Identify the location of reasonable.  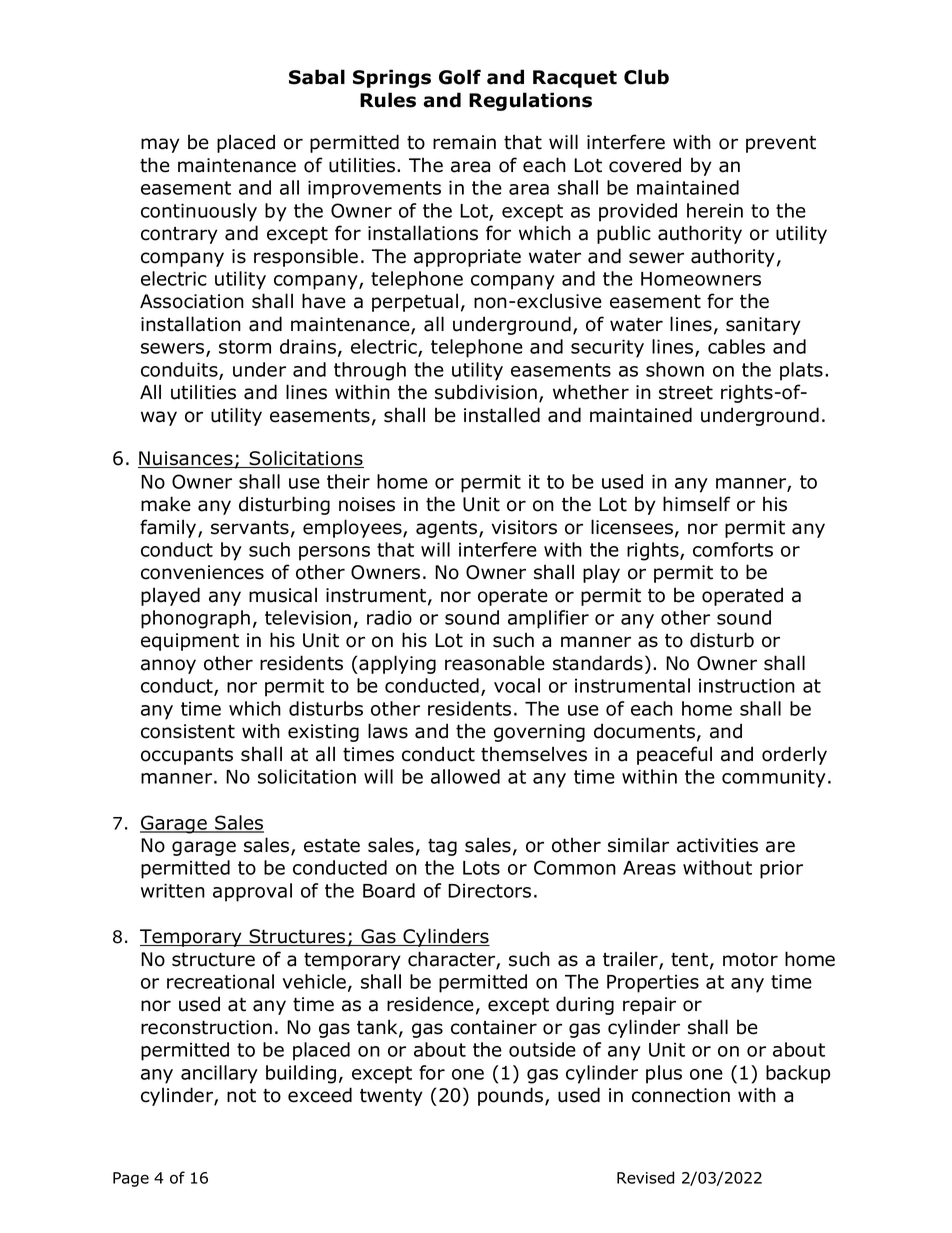
(495, 663).
